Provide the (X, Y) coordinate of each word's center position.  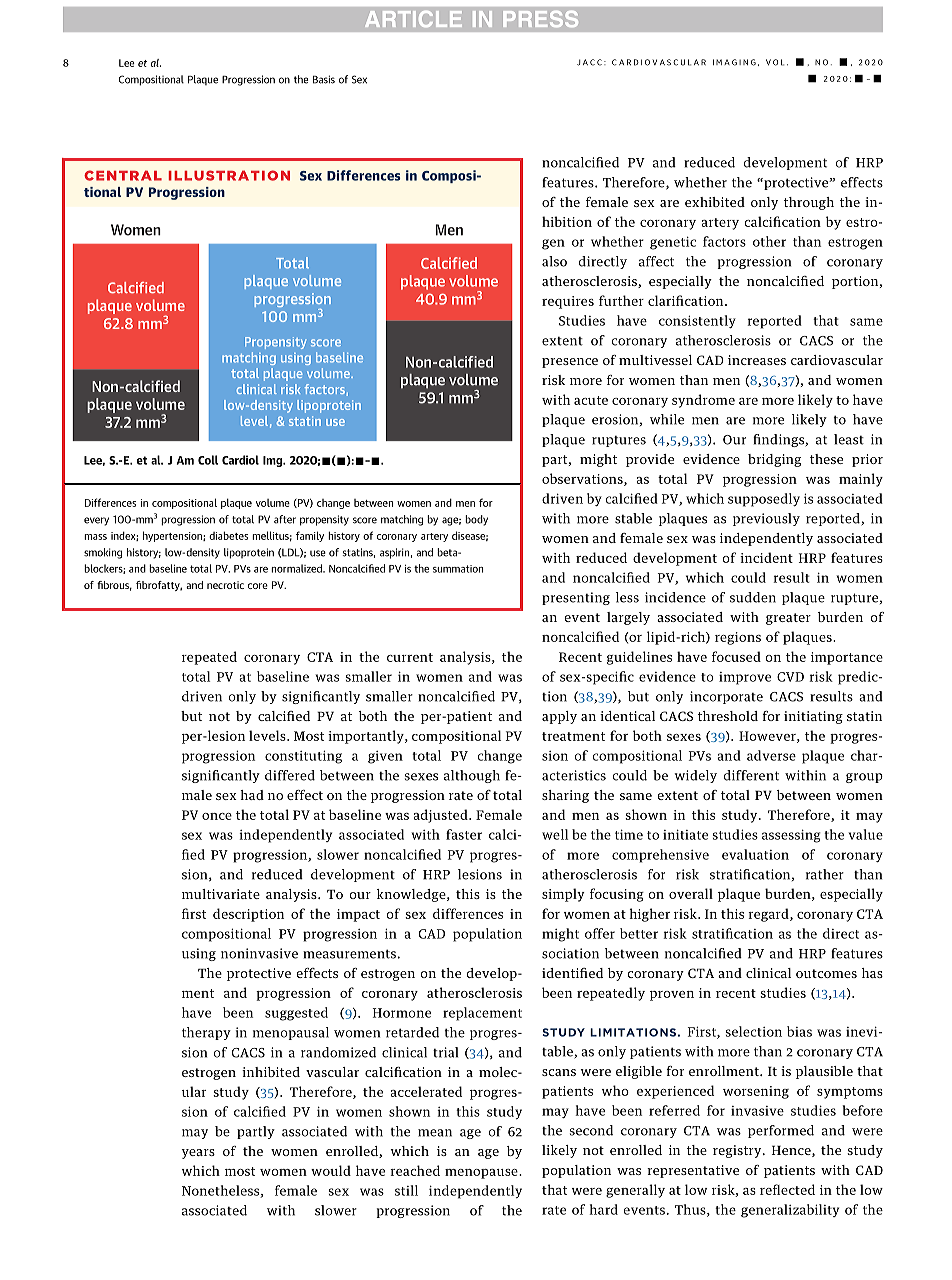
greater (788, 619)
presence (570, 363)
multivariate (221, 894)
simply (563, 895)
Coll (208, 460)
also (554, 261)
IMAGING (734, 62)
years (198, 1154)
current (410, 657)
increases (757, 360)
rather (825, 874)
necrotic (225, 585)
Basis (324, 79)
